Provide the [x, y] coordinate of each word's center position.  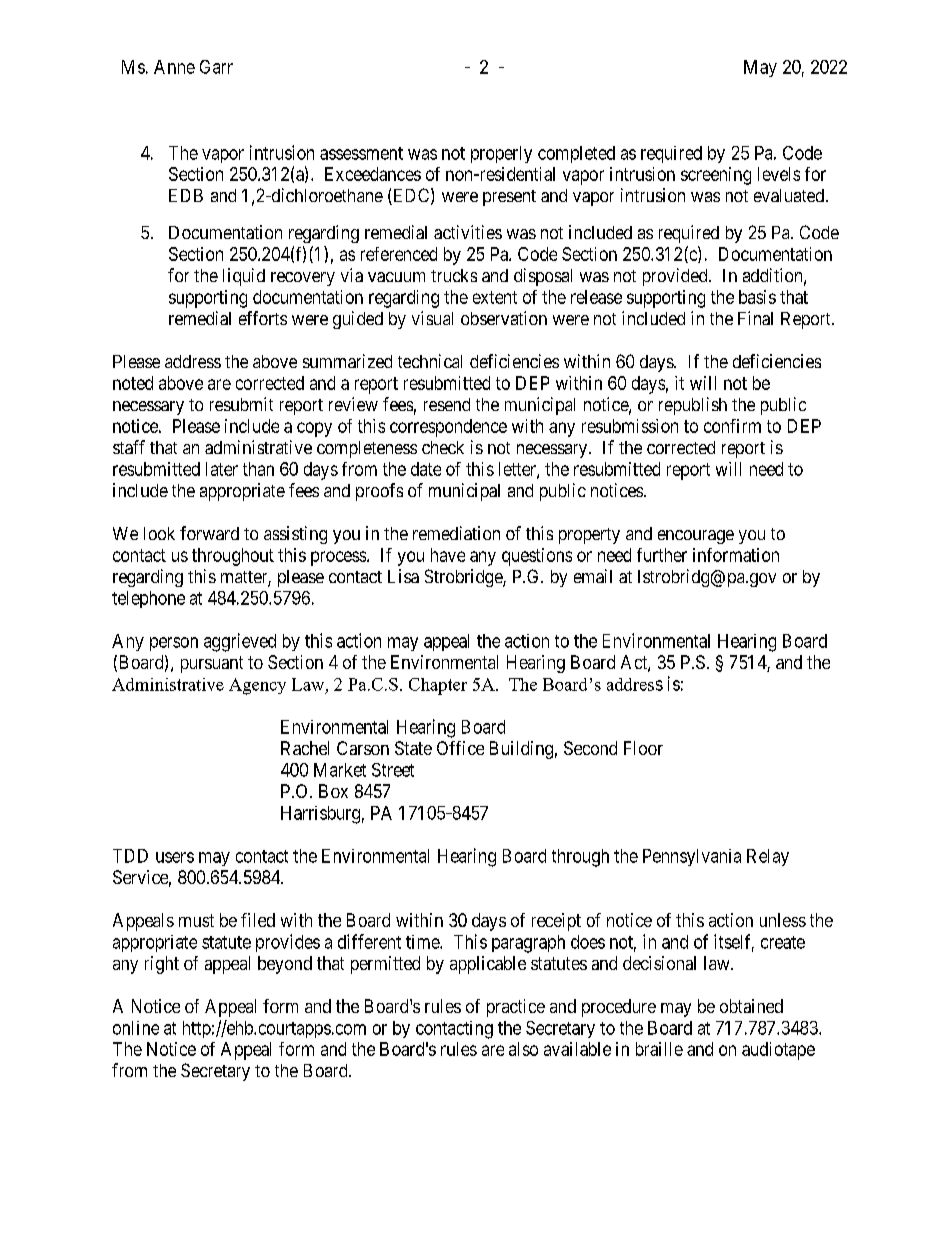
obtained [751, 1006]
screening [716, 176]
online [136, 1028]
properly [501, 154]
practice [516, 1008]
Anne [174, 67]
